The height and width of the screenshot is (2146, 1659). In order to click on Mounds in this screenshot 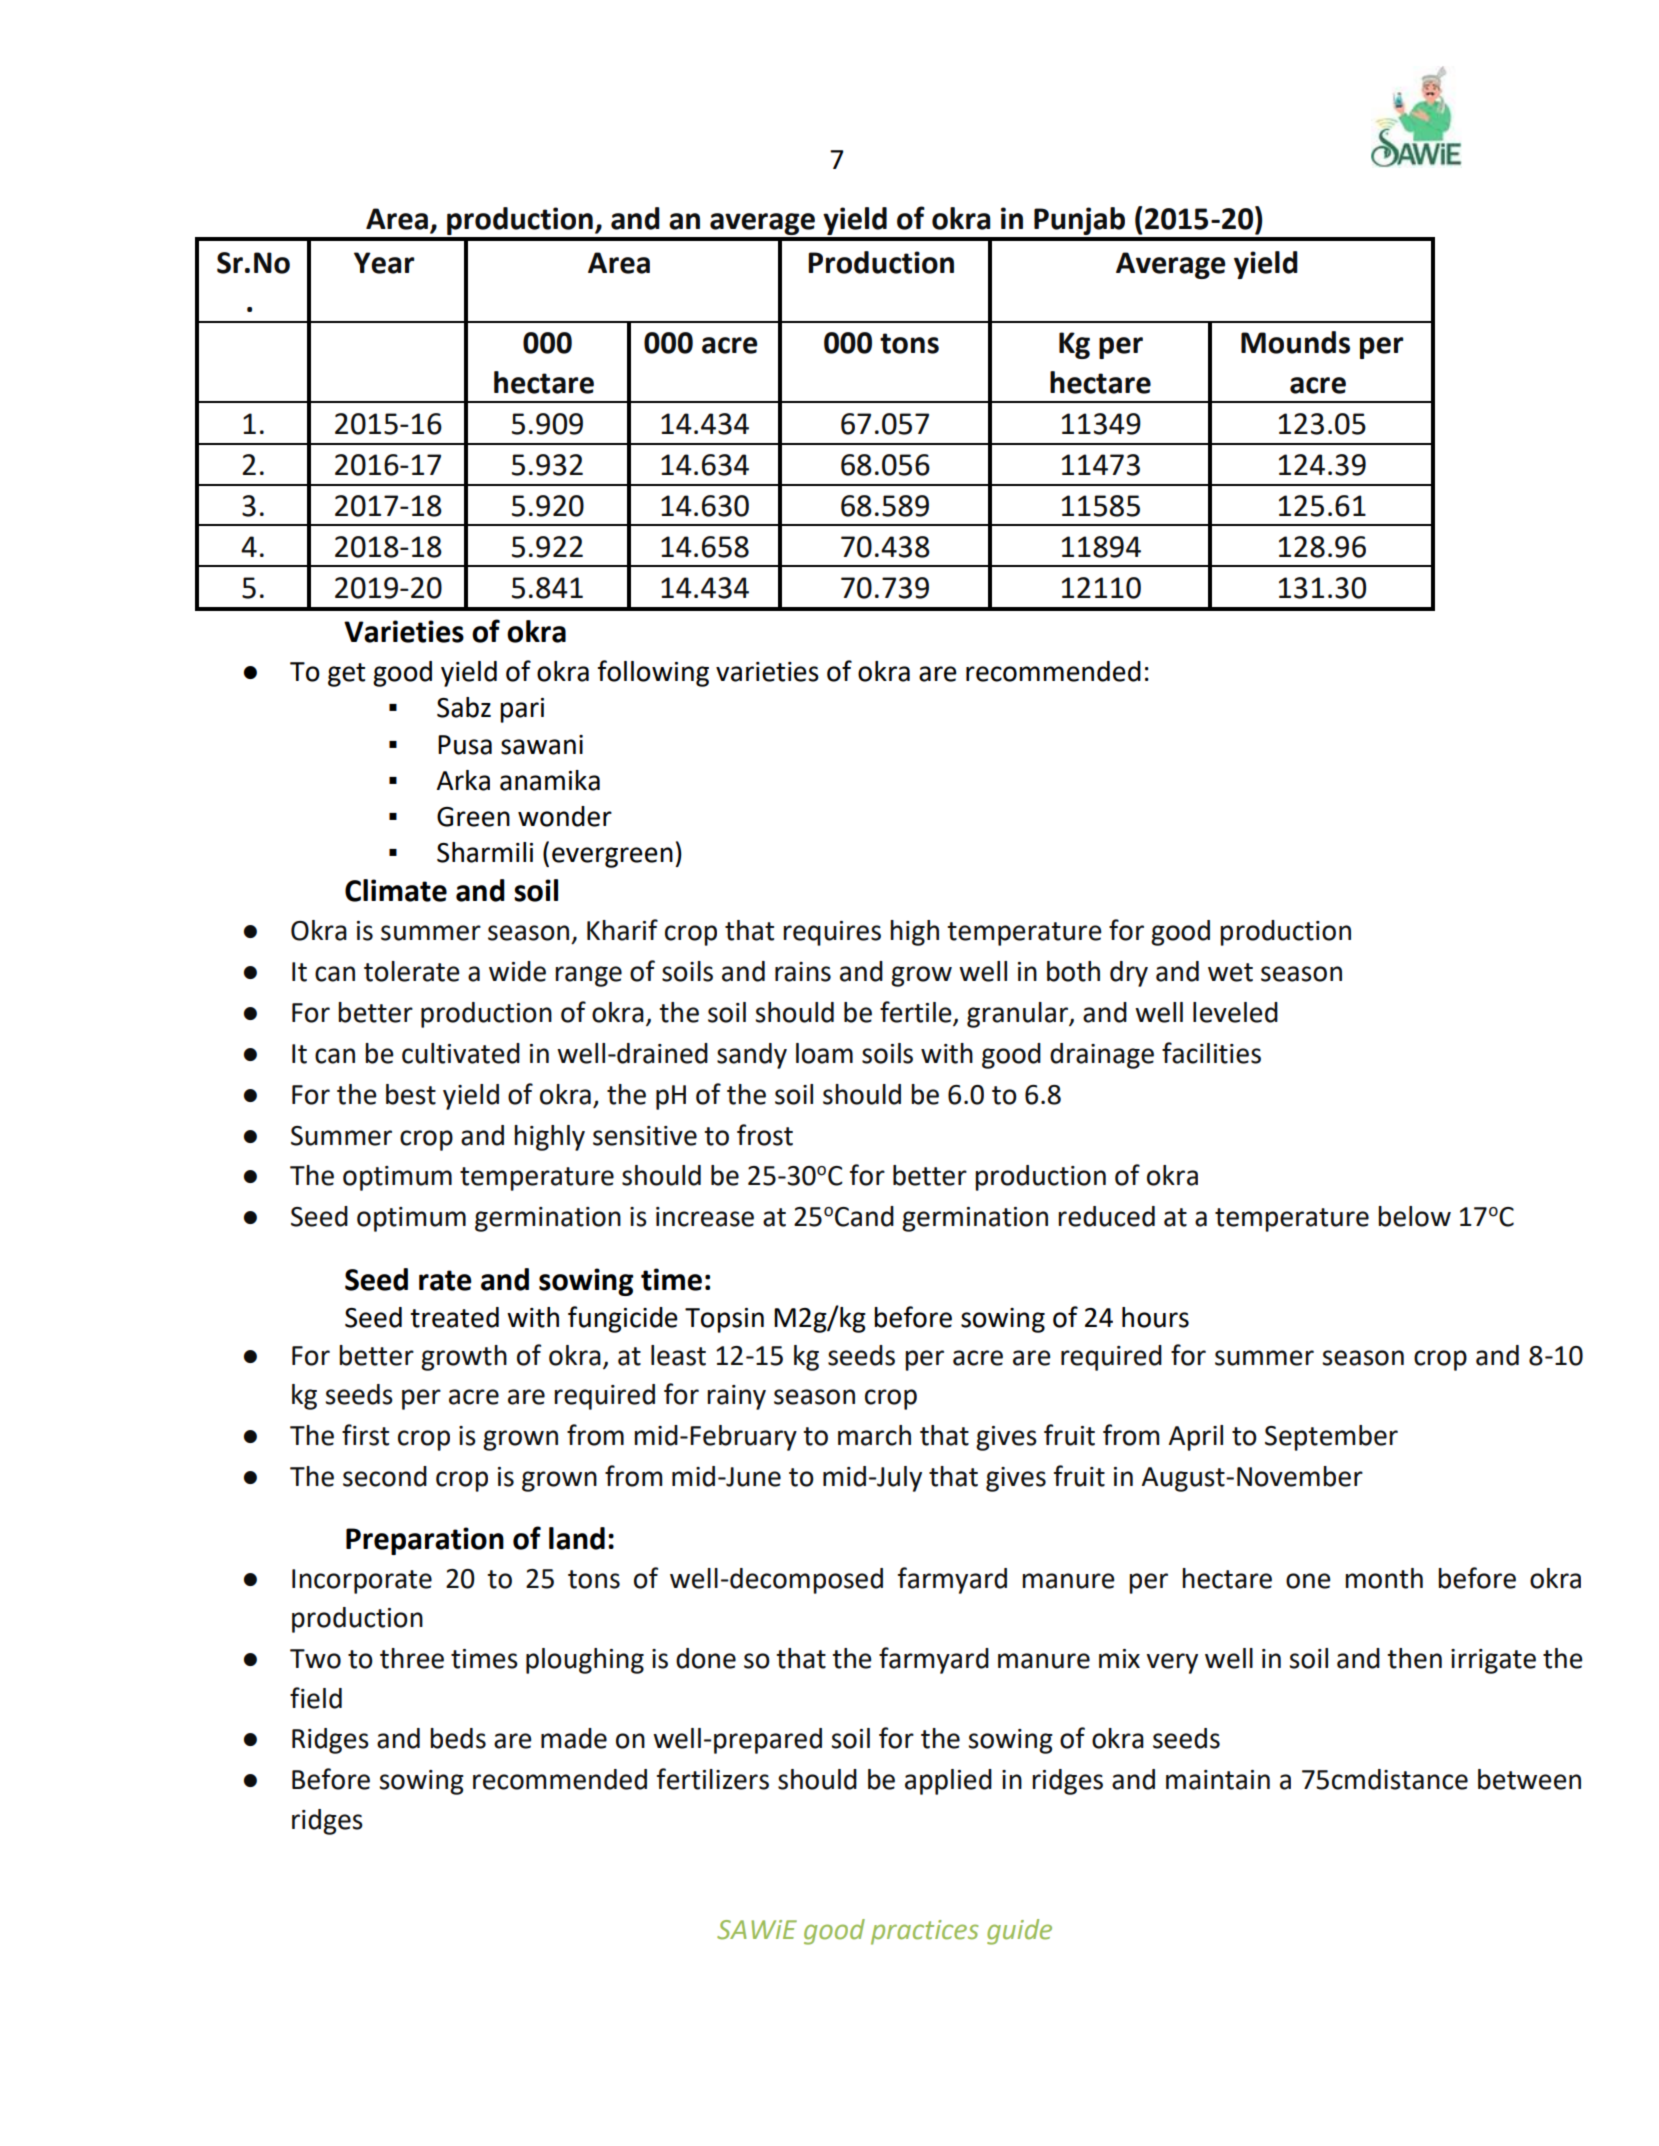, I will do `click(1295, 342)`.
